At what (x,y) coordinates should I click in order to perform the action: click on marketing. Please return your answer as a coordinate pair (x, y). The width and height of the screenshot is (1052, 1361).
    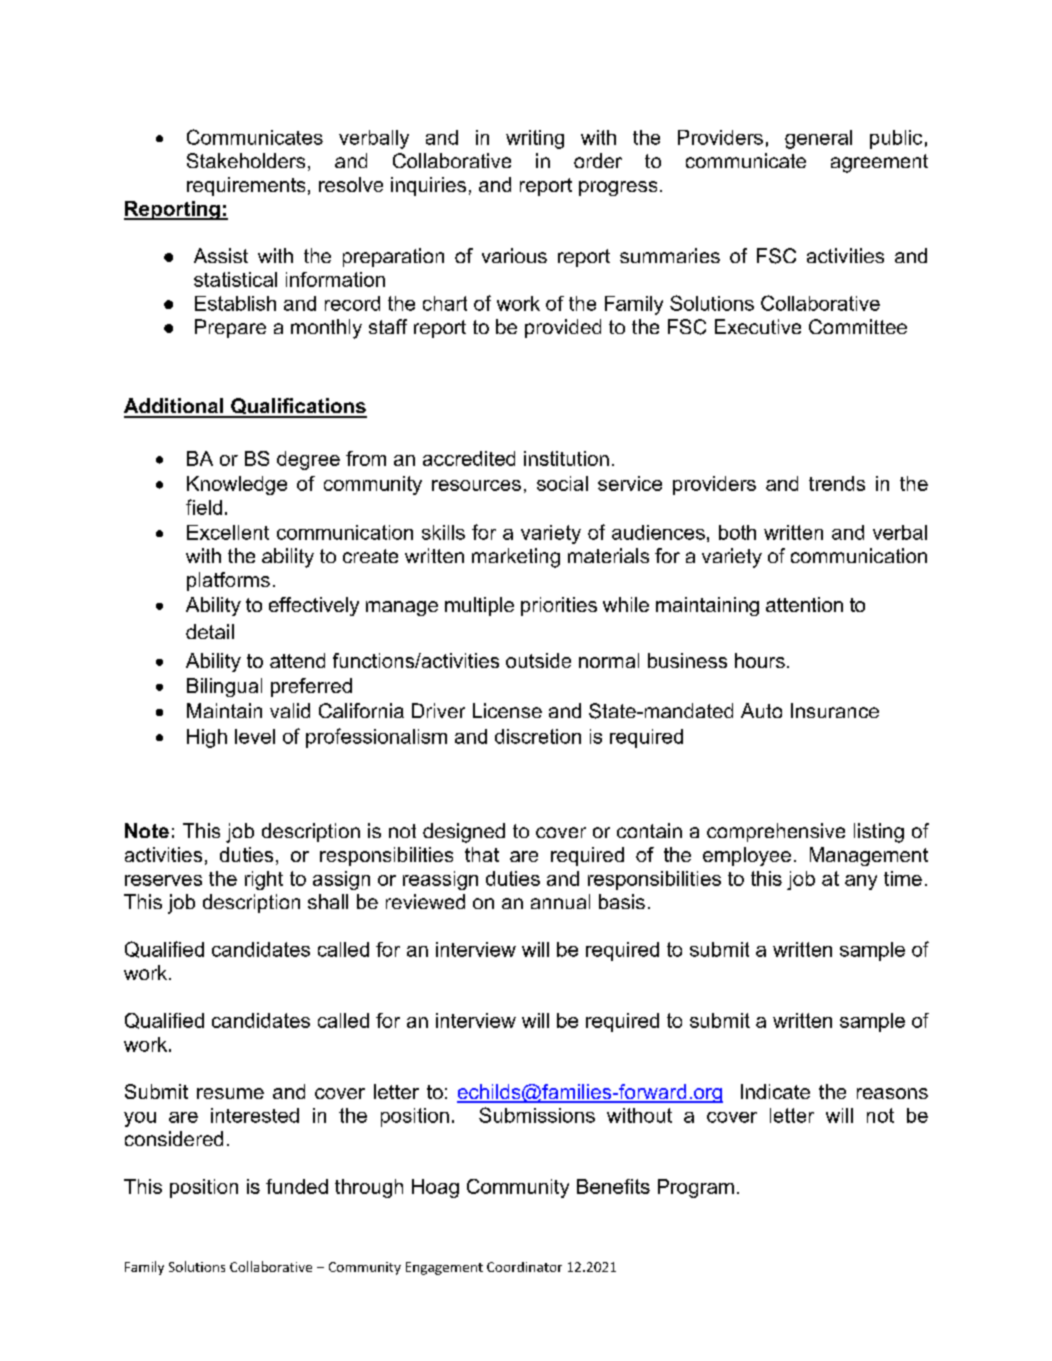
    Looking at the image, I should click on (516, 558).
